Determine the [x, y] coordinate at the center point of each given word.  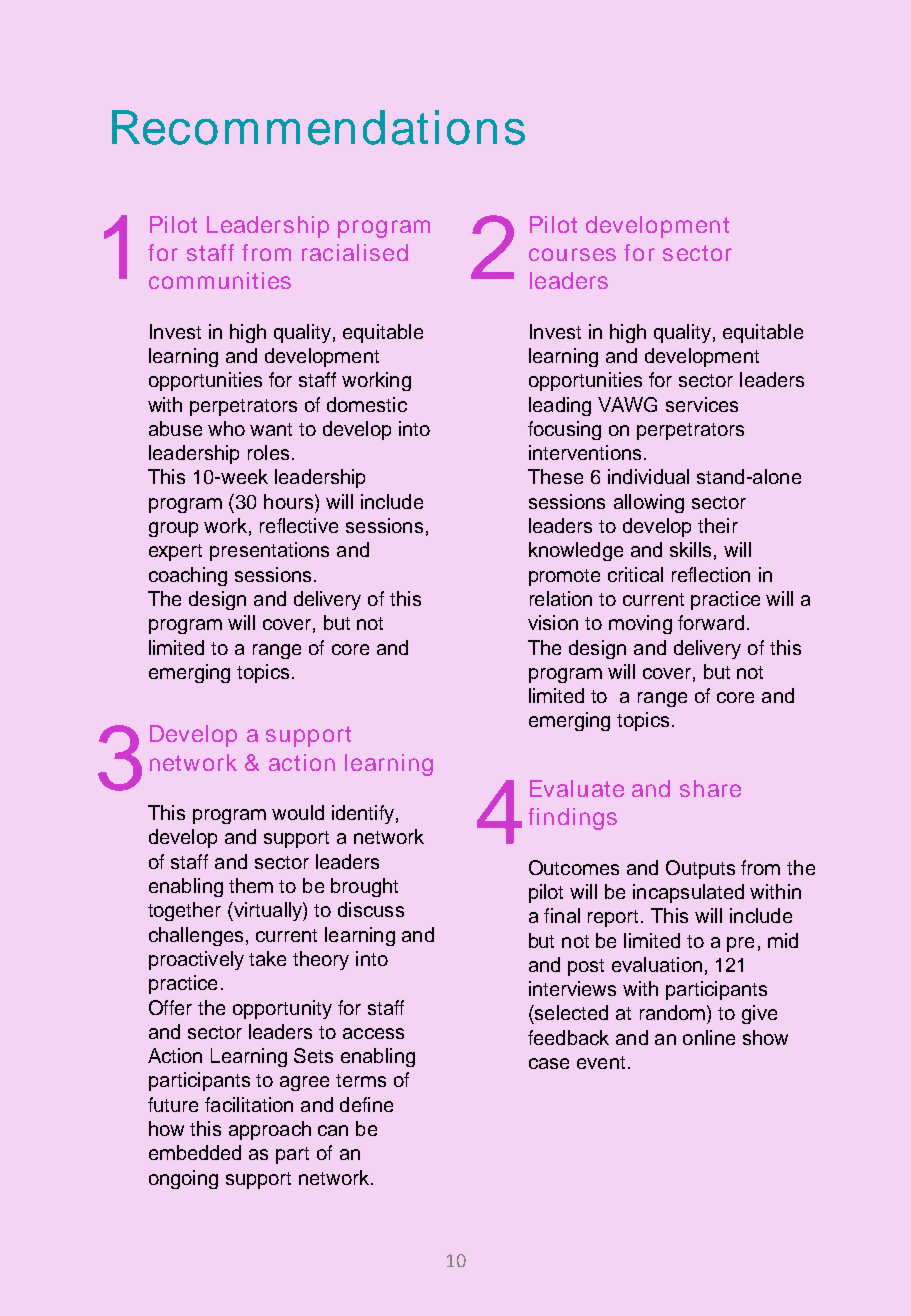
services [702, 404]
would [298, 812]
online [709, 1037]
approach [270, 1130]
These [555, 476]
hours [290, 501]
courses [572, 254]
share [710, 788]
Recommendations [318, 127]
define [366, 1104]
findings [572, 819]
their [718, 525]
